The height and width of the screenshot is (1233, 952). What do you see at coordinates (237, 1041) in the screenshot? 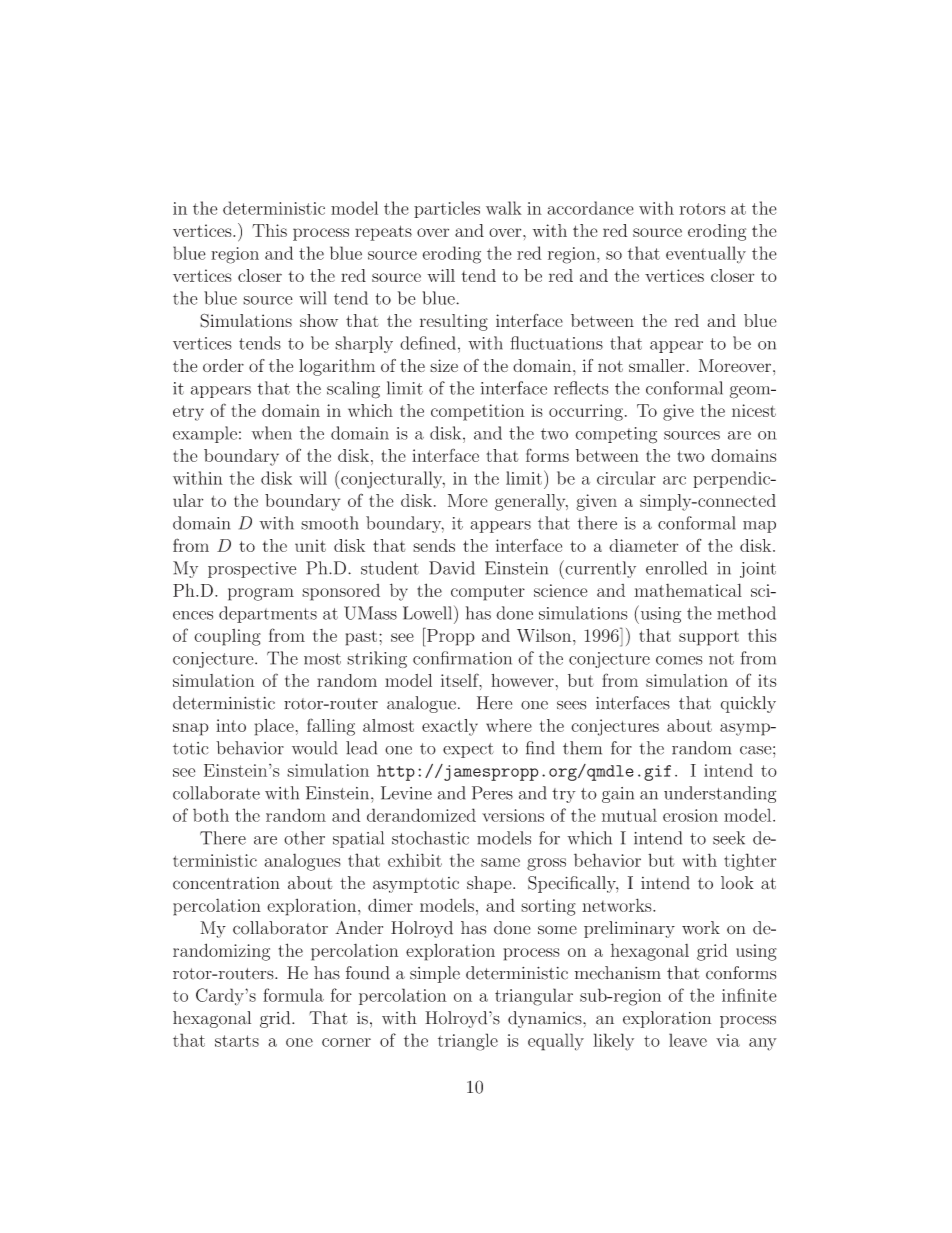
I see `starts` at bounding box center [237, 1041].
